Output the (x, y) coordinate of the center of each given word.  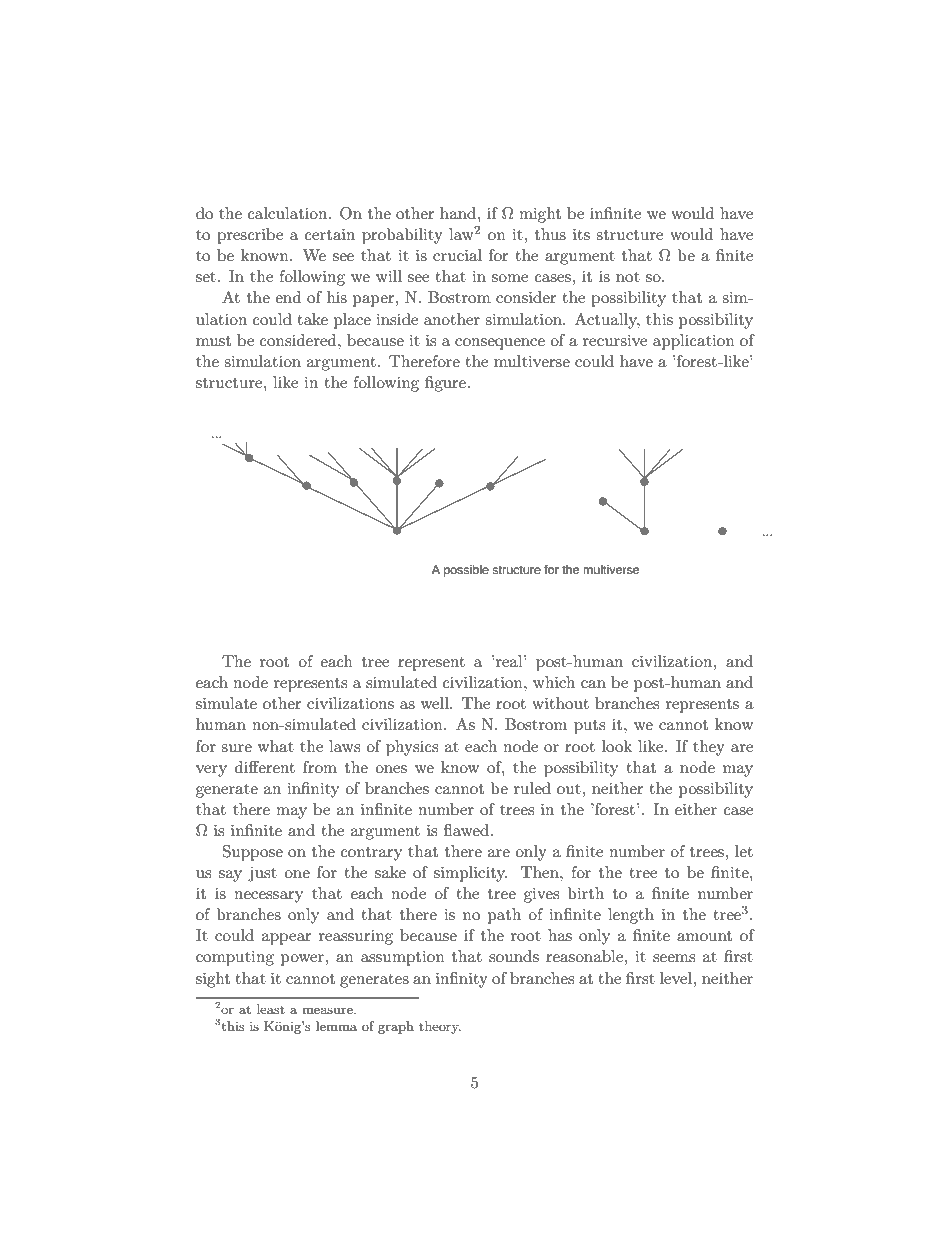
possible (466, 571)
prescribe (250, 236)
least (271, 1009)
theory (440, 1027)
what (276, 746)
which (554, 682)
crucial (457, 255)
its (581, 234)
